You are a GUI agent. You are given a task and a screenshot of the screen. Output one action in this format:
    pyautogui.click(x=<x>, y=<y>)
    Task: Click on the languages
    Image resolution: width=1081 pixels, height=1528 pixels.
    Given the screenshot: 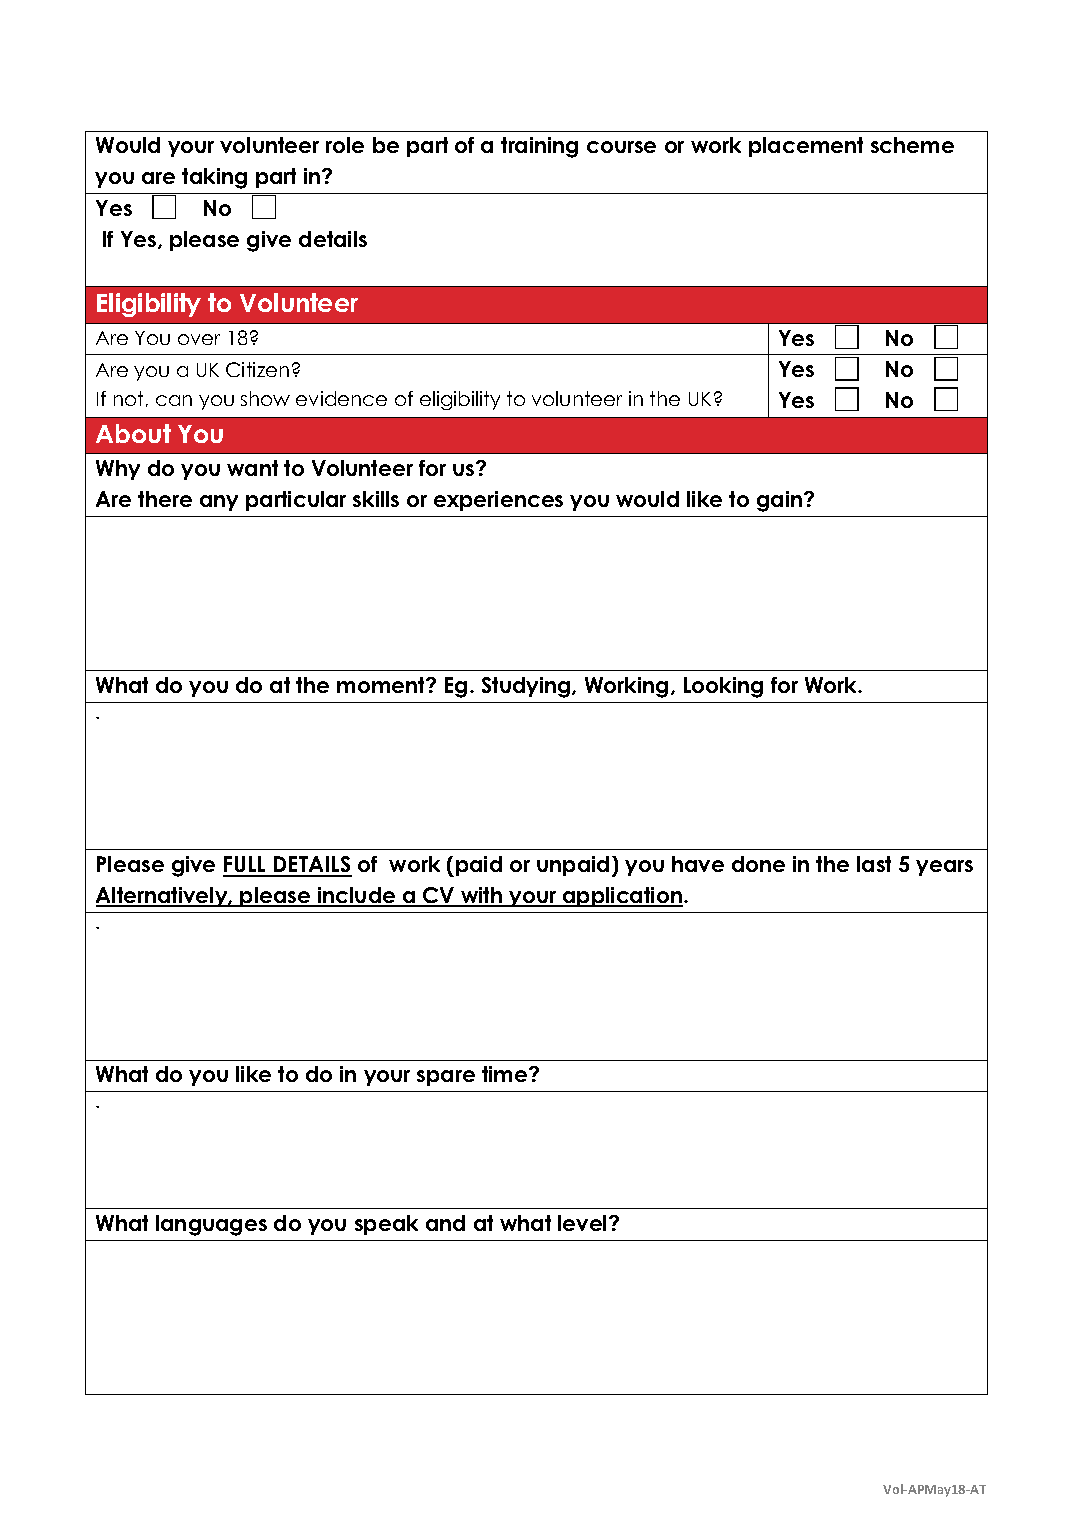 What is the action you would take?
    pyautogui.click(x=211, y=1225)
